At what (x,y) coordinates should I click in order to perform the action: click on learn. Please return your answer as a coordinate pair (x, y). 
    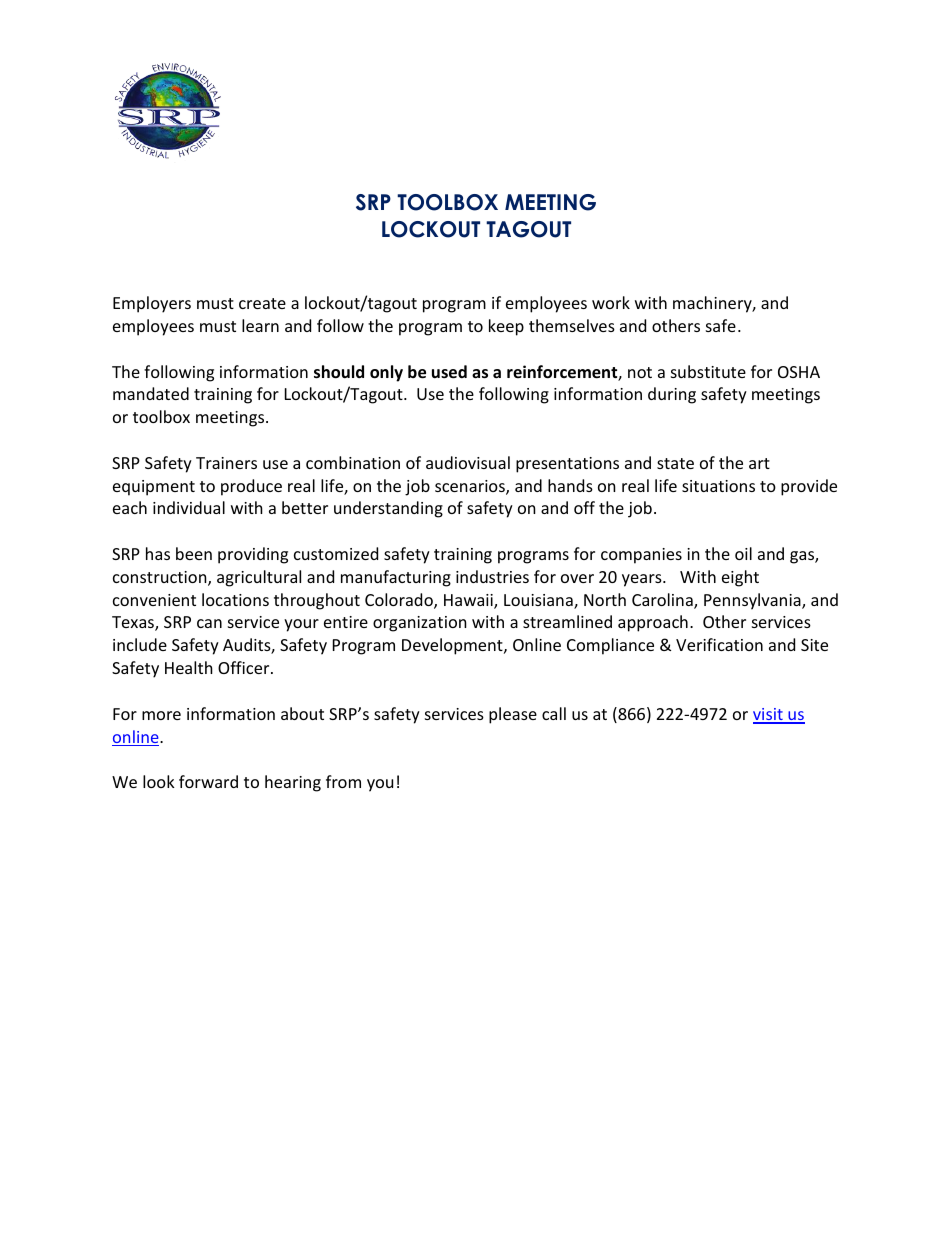
    Looking at the image, I should click on (260, 325).
